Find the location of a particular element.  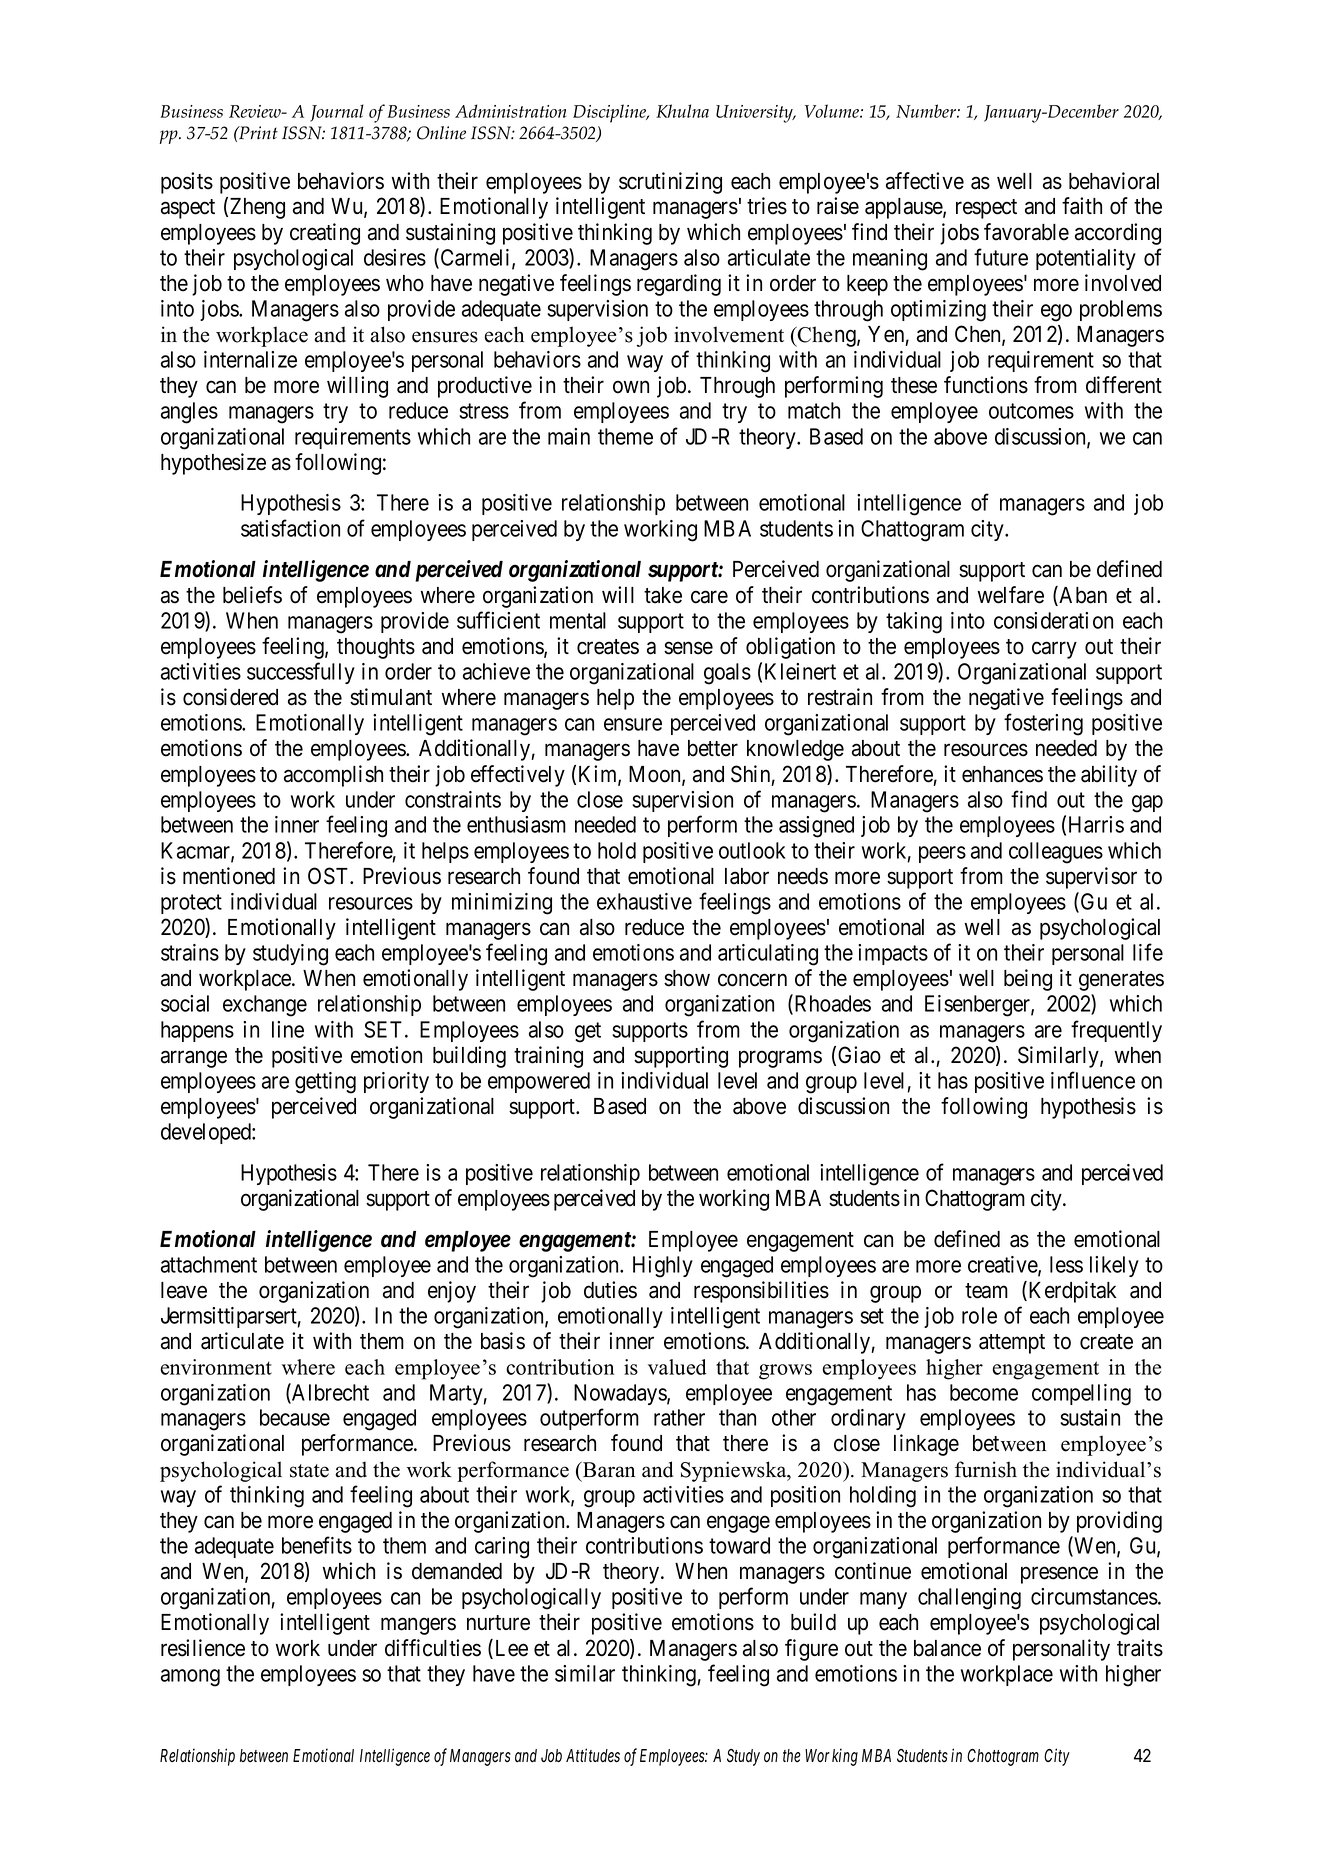

faith is located at coordinates (1082, 206).
